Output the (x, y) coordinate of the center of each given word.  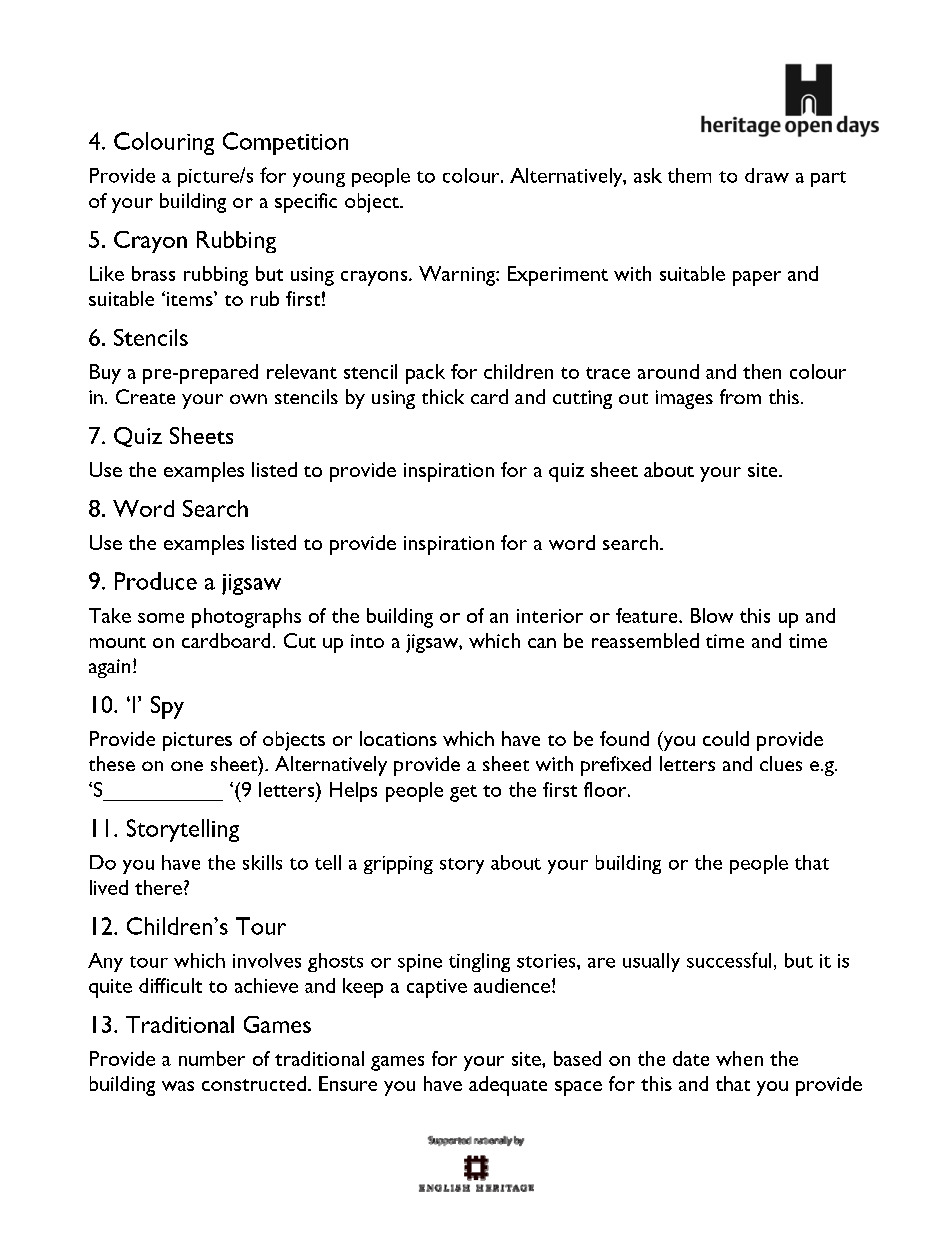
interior (550, 616)
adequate (508, 1086)
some (161, 618)
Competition (285, 143)
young (319, 180)
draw (767, 175)
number (212, 1058)
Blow (712, 615)
